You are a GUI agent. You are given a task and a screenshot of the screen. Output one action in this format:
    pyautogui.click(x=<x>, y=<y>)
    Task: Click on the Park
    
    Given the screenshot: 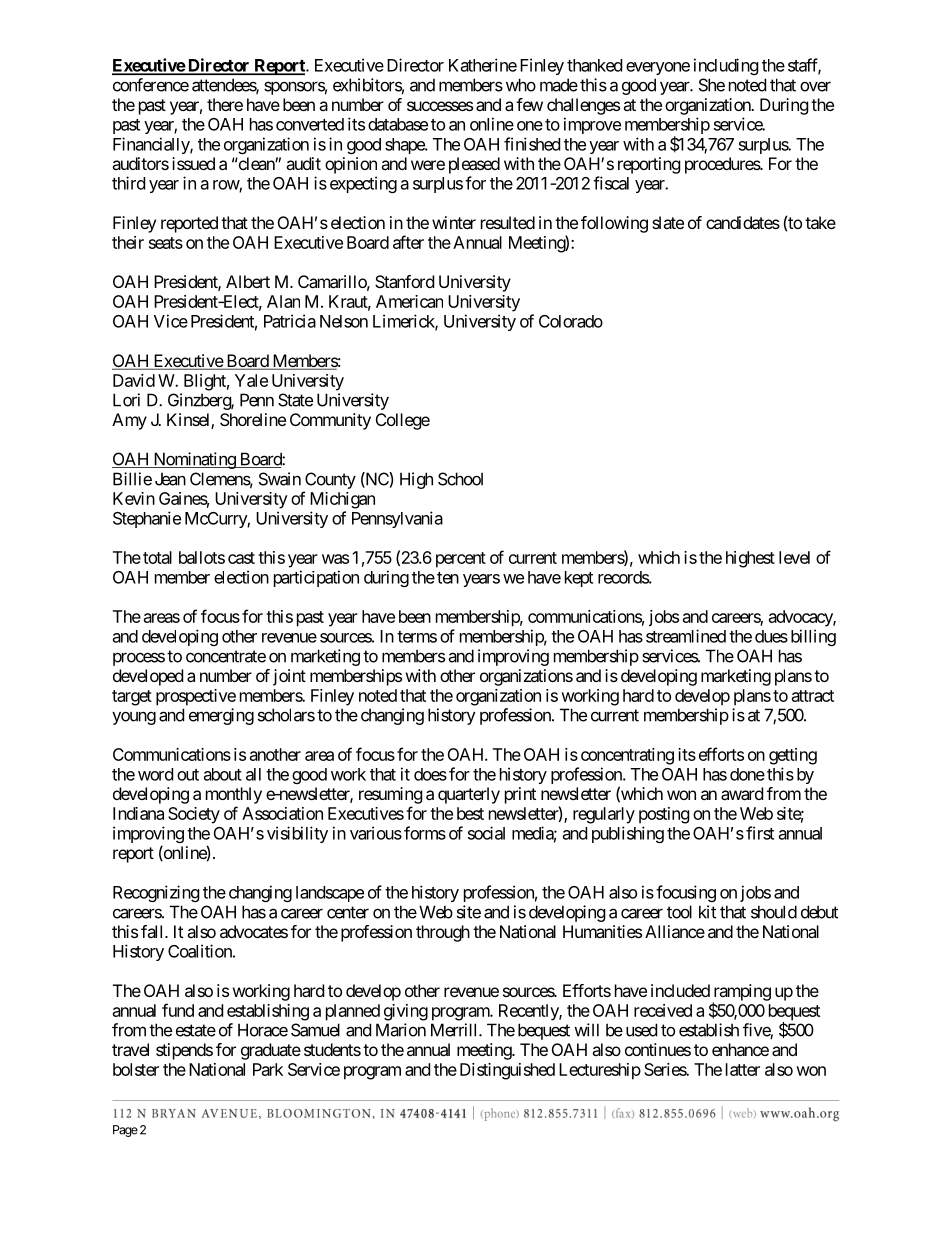 What is the action you would take?
    pyautogui.click(x=268, y=1069)
